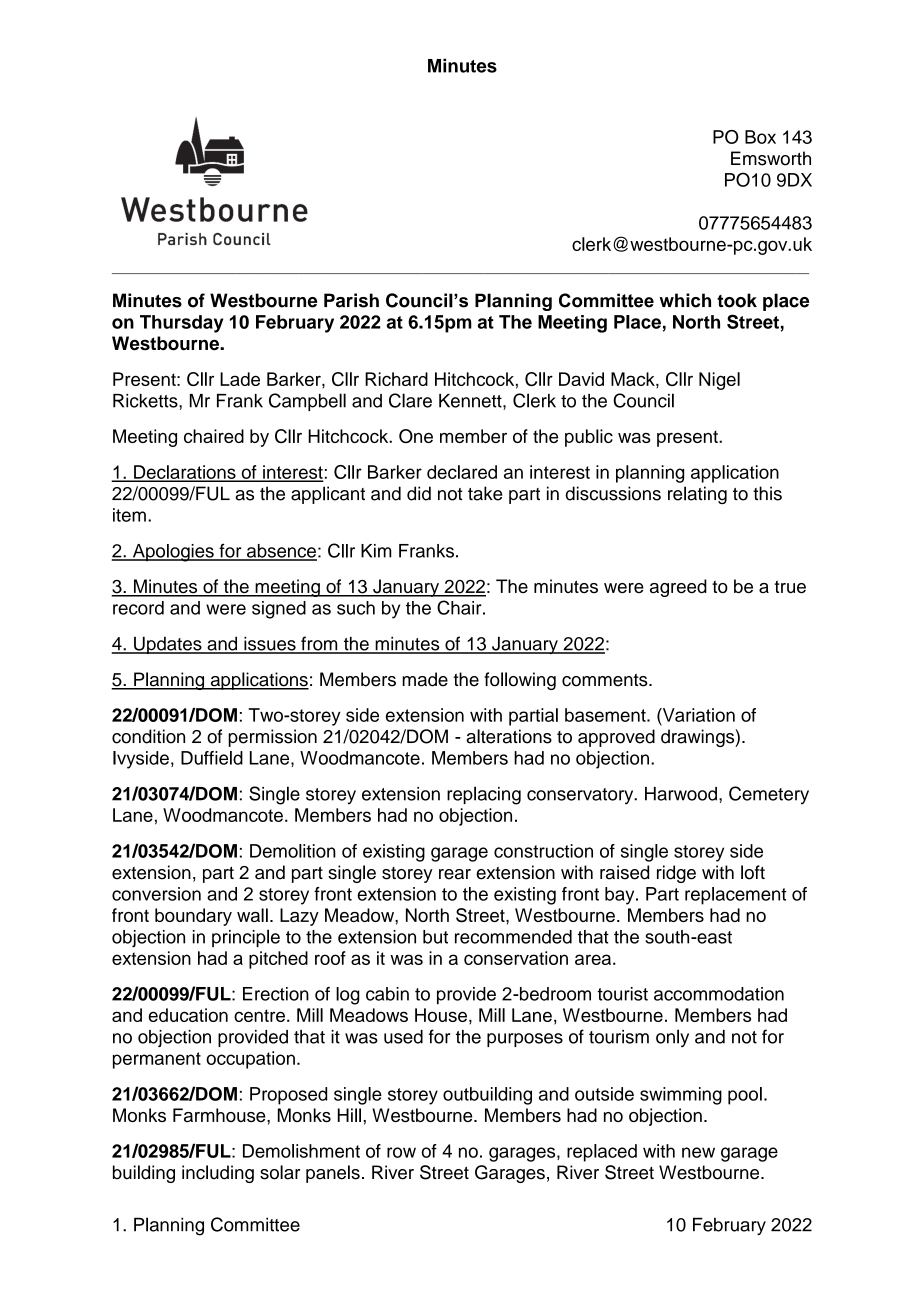 The width and height of the screenshot is (924, 1308). Describe the element at coordinates (719, 381) in the screenshot. I see `Nigel` at that location.
